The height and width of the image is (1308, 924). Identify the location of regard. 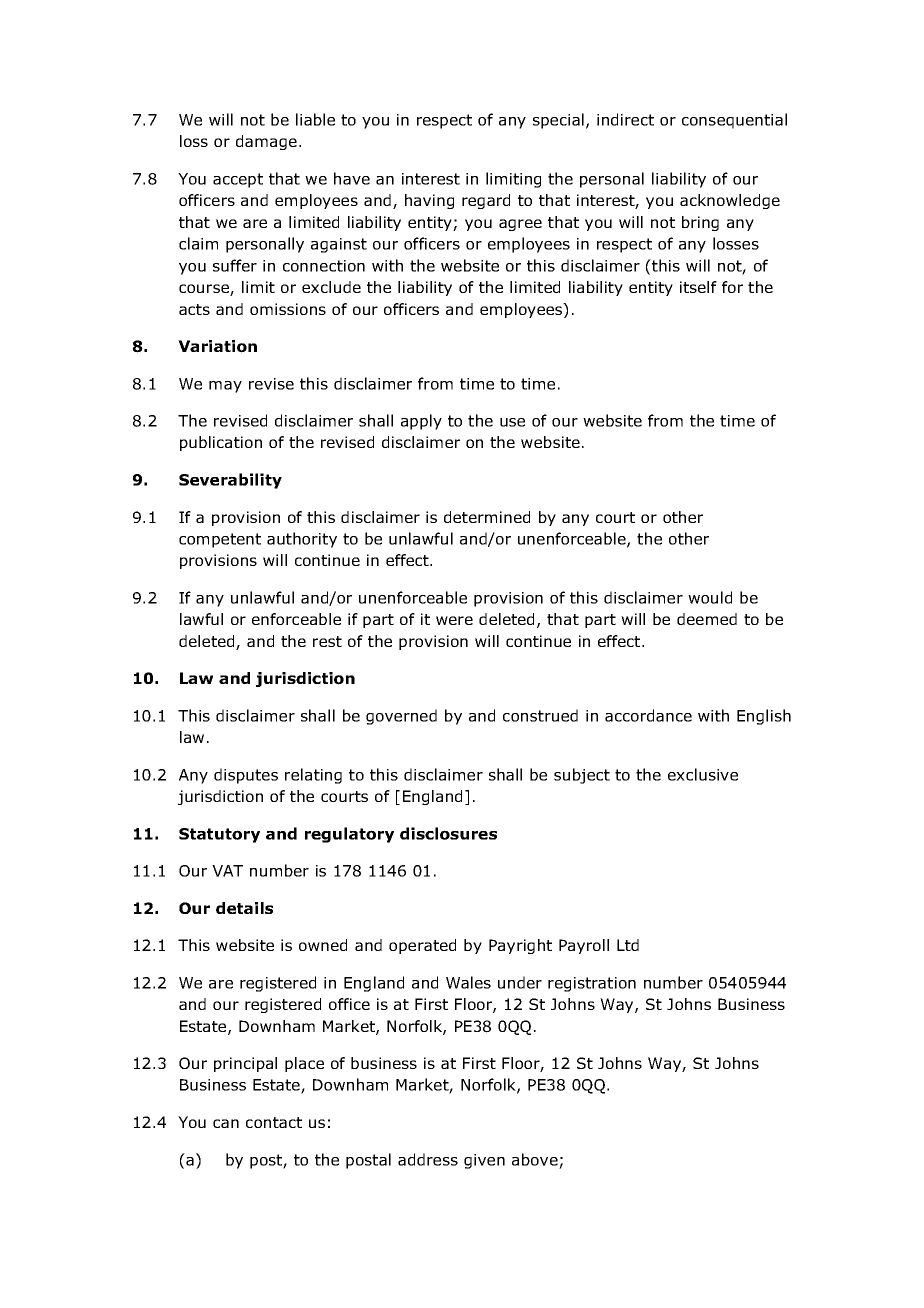
(486, 201).
